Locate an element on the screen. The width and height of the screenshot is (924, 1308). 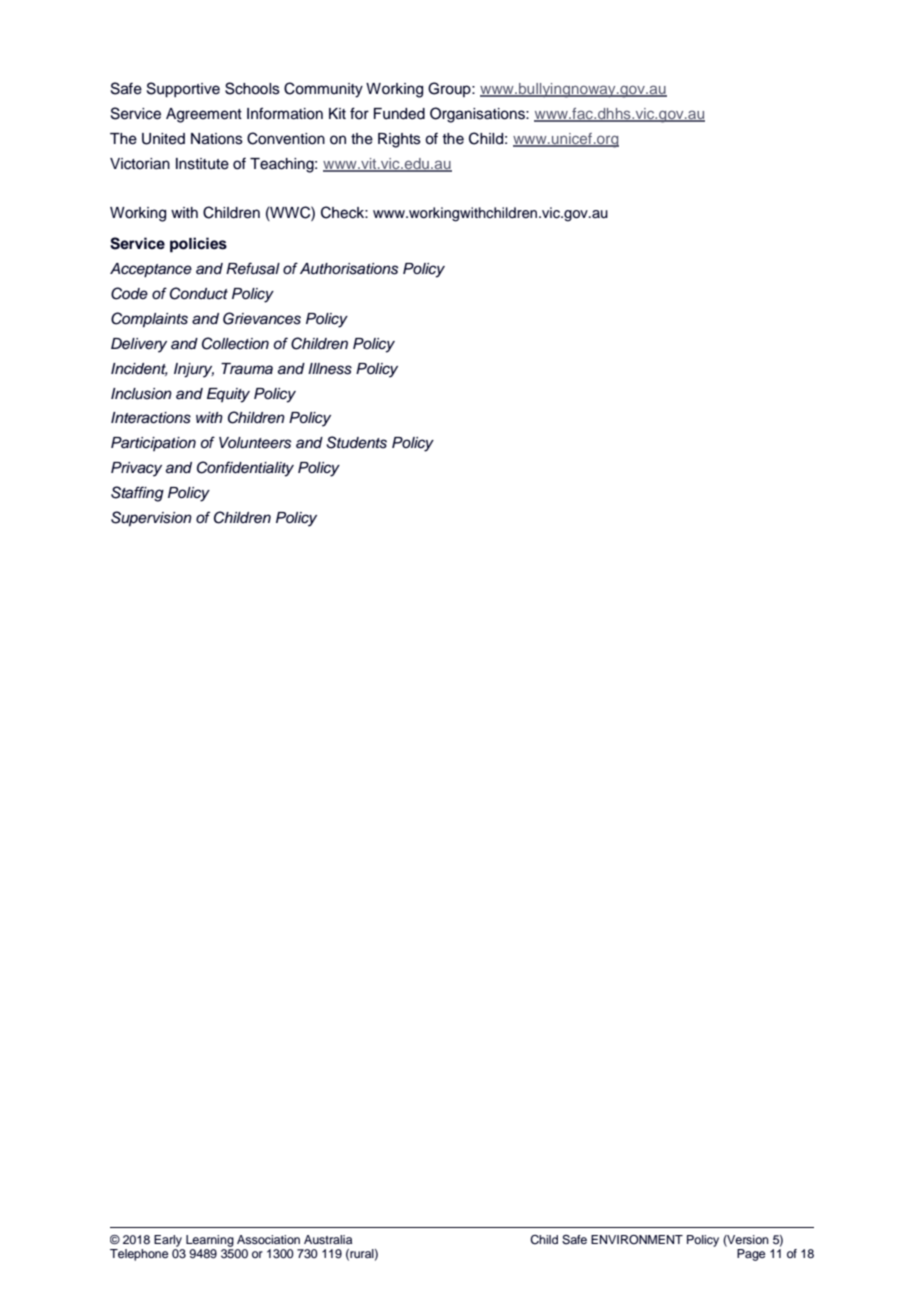
Supervision is located at coordinates (151, 519).
